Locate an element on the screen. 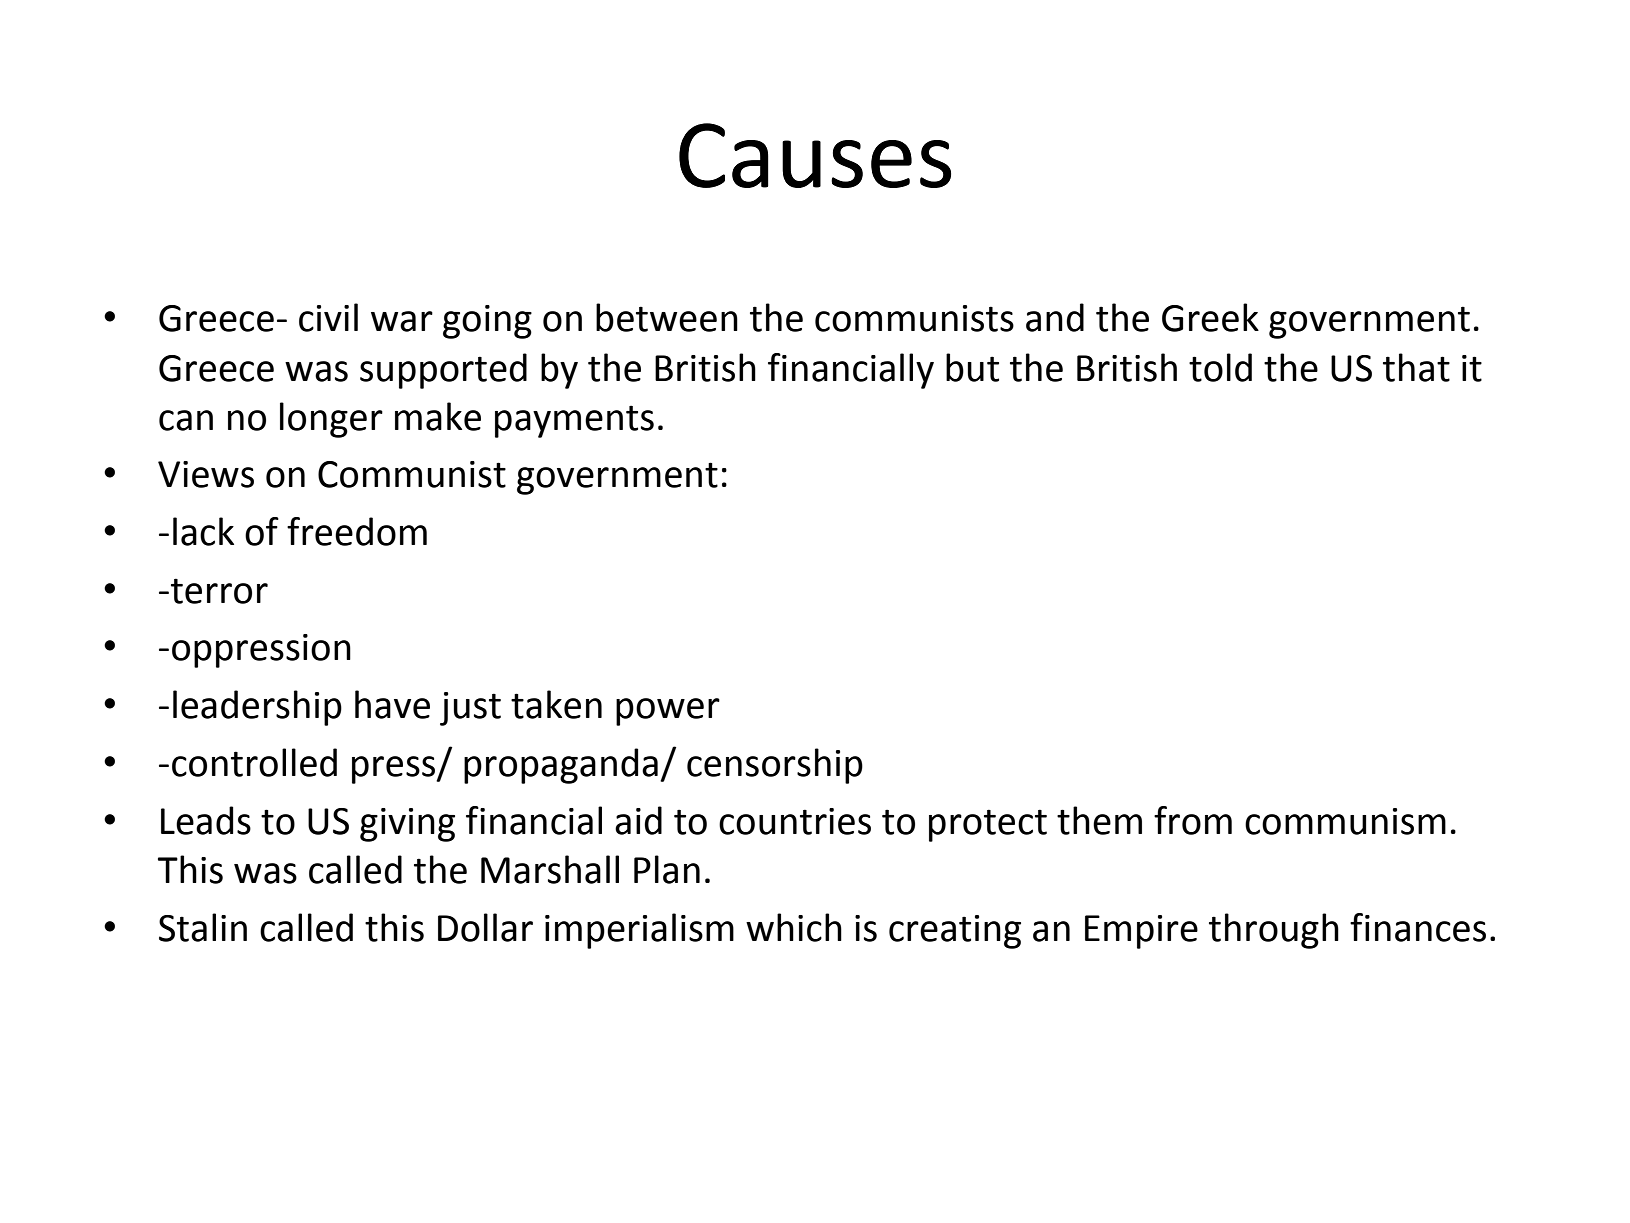 This screenshot has height=1223, width=1630. communism is located at coordinates (1345, 821).
